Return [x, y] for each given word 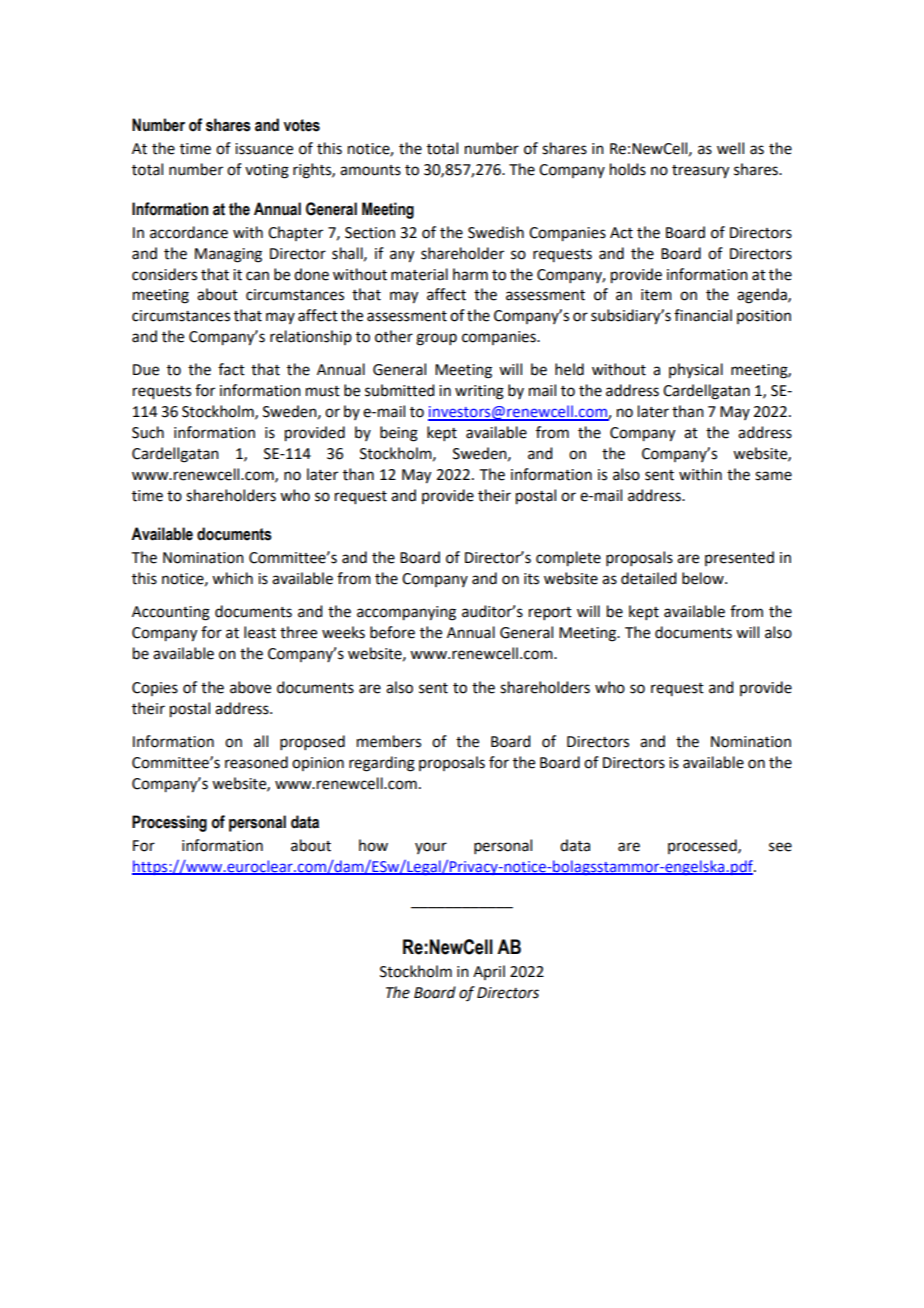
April [489, 972]
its [531, 579]
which [232, 578]
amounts [370, 170]
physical [696, 370]
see [780, 847]
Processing [169, 823]
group [436, 339]
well [730, 148]
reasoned [256, 762]
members [389, 741]
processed [703, 846]
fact [231, 369]
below [704, 578]
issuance [264, 149]
